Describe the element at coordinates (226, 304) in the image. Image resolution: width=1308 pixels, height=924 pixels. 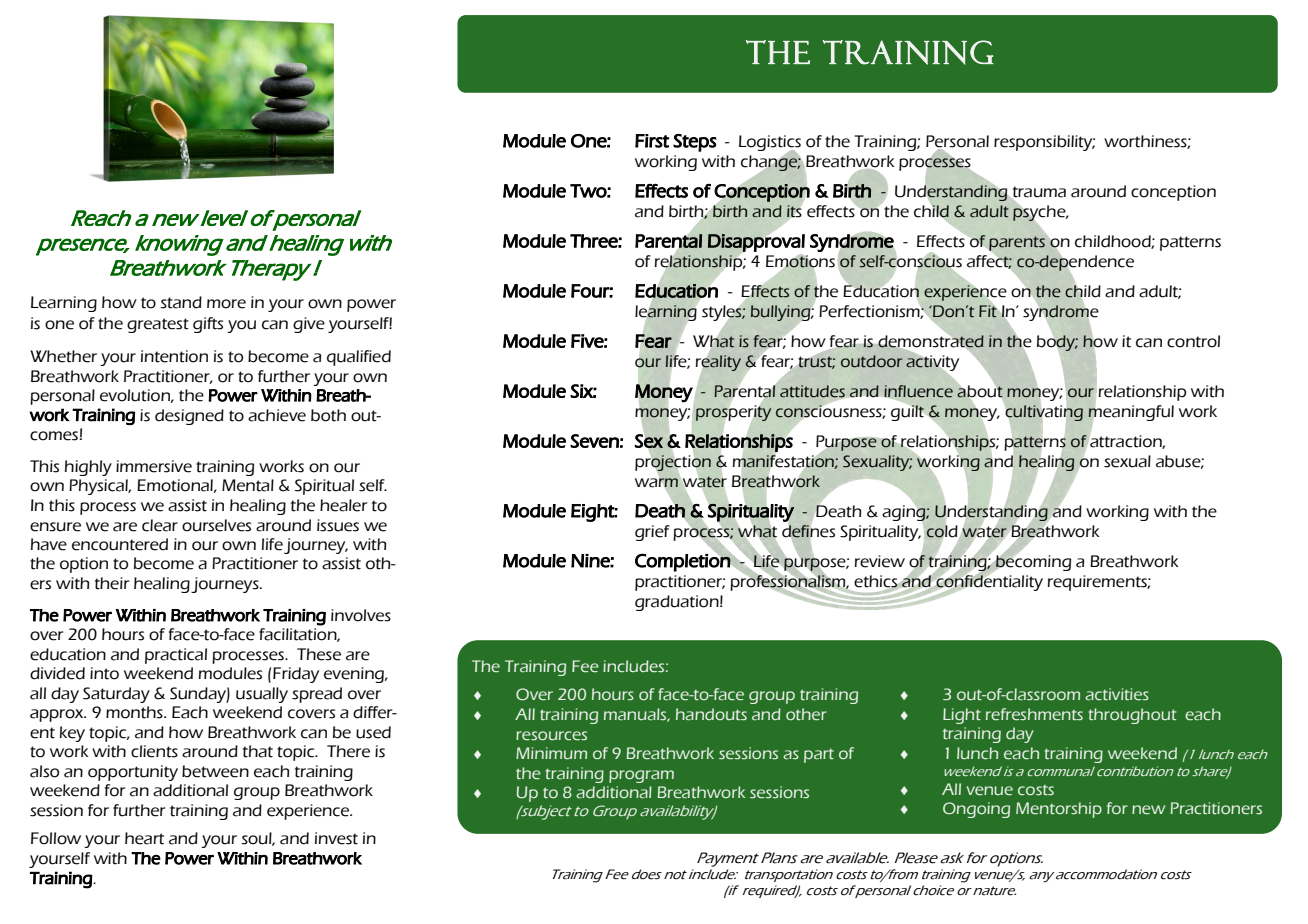
I see `more` at that location.
